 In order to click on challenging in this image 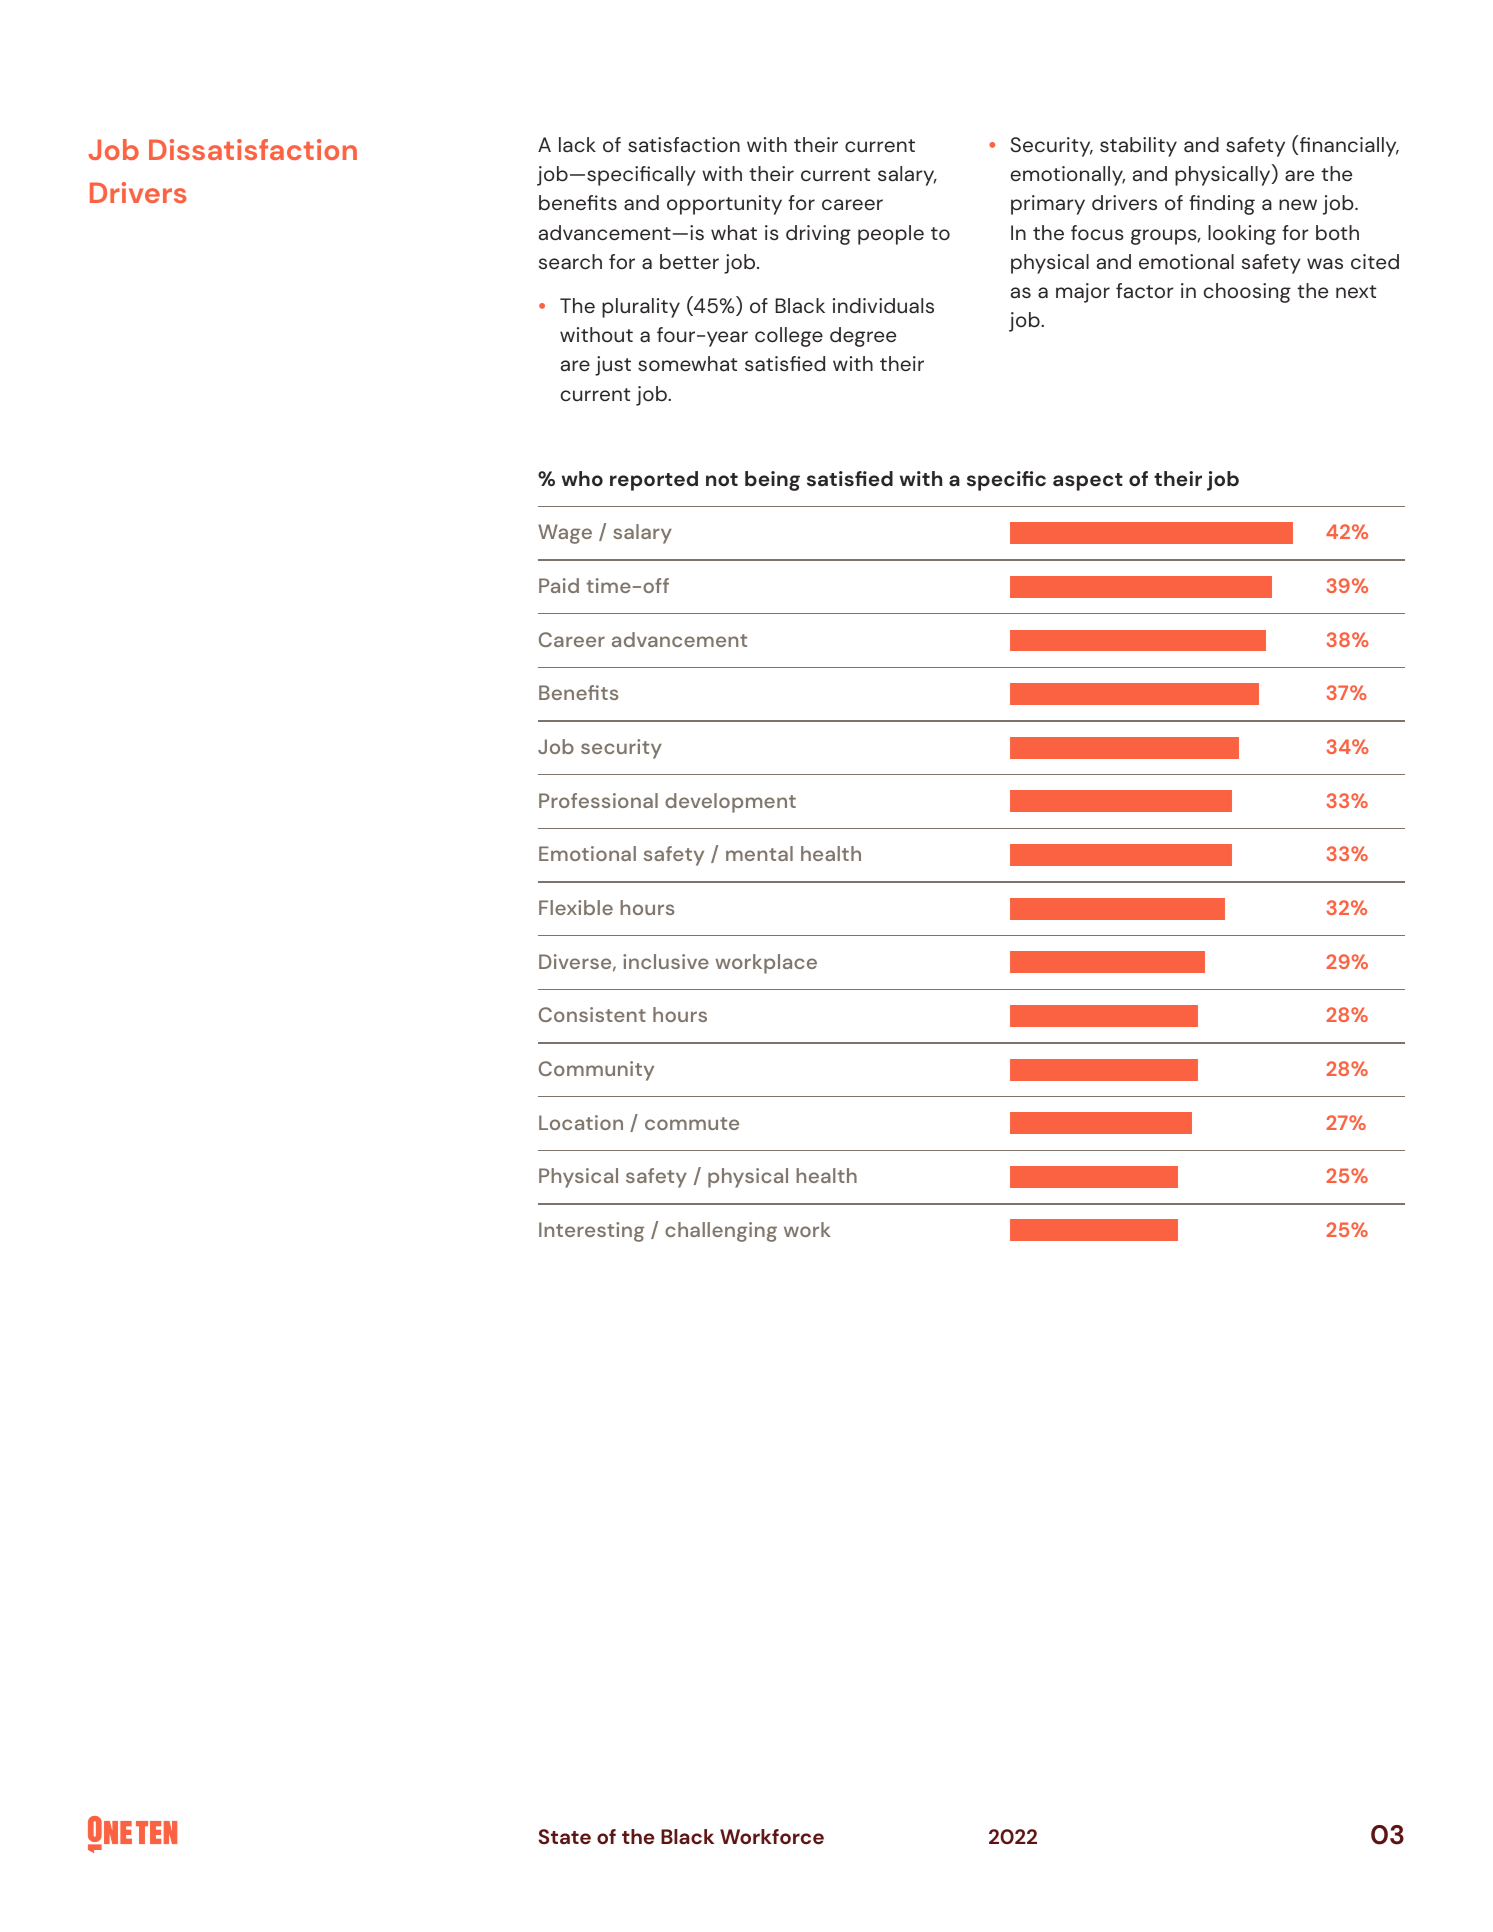, I will do `click(721, 1232)`.
